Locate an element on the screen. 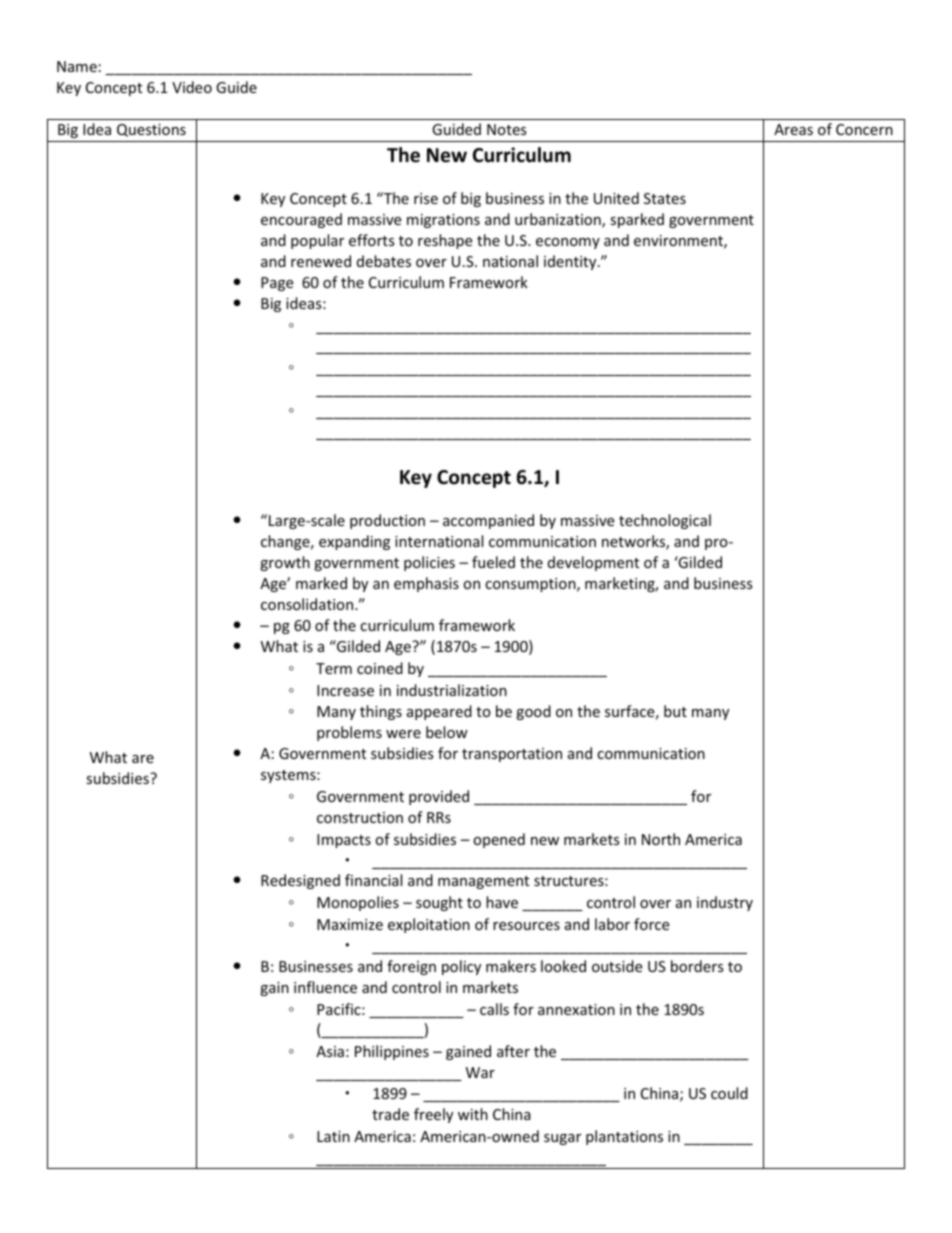  Notes is located at coordinates (507, 129).
